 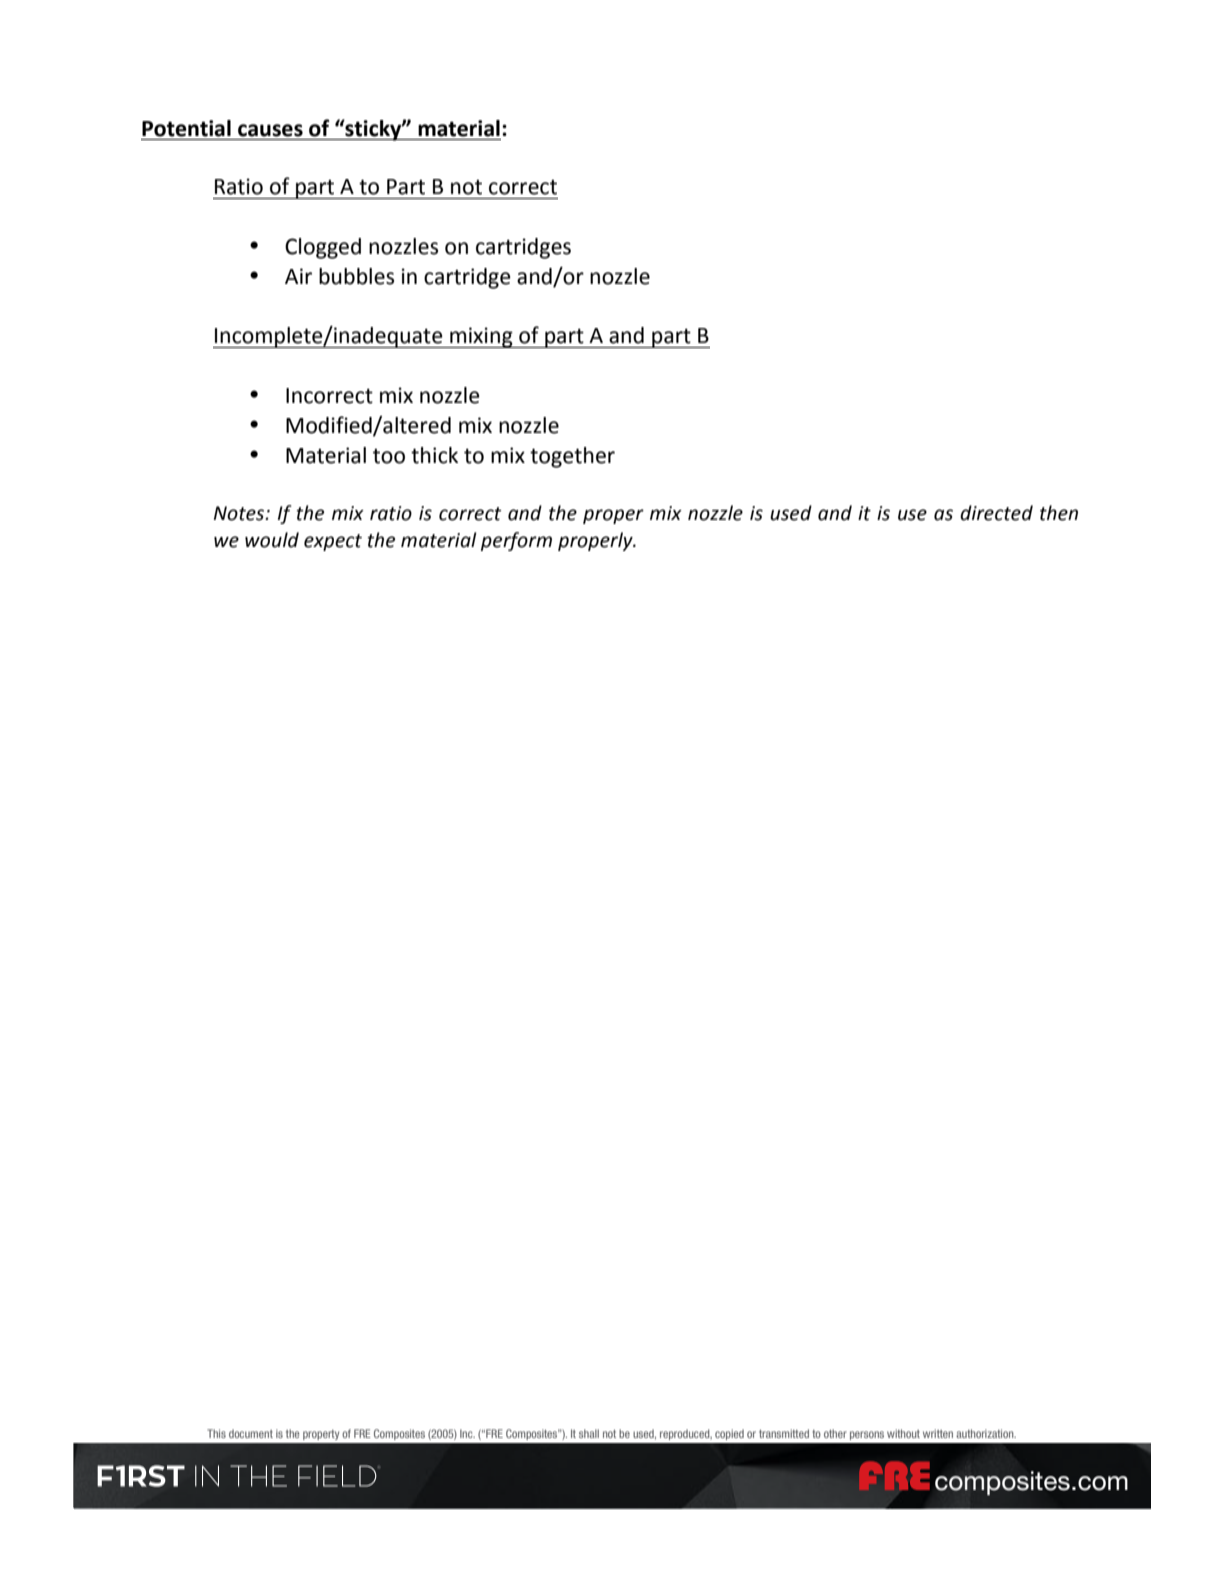 What do you see at coordinates (1059, 513) in the page?
I see `then` at bounding box center [1059, 513].
